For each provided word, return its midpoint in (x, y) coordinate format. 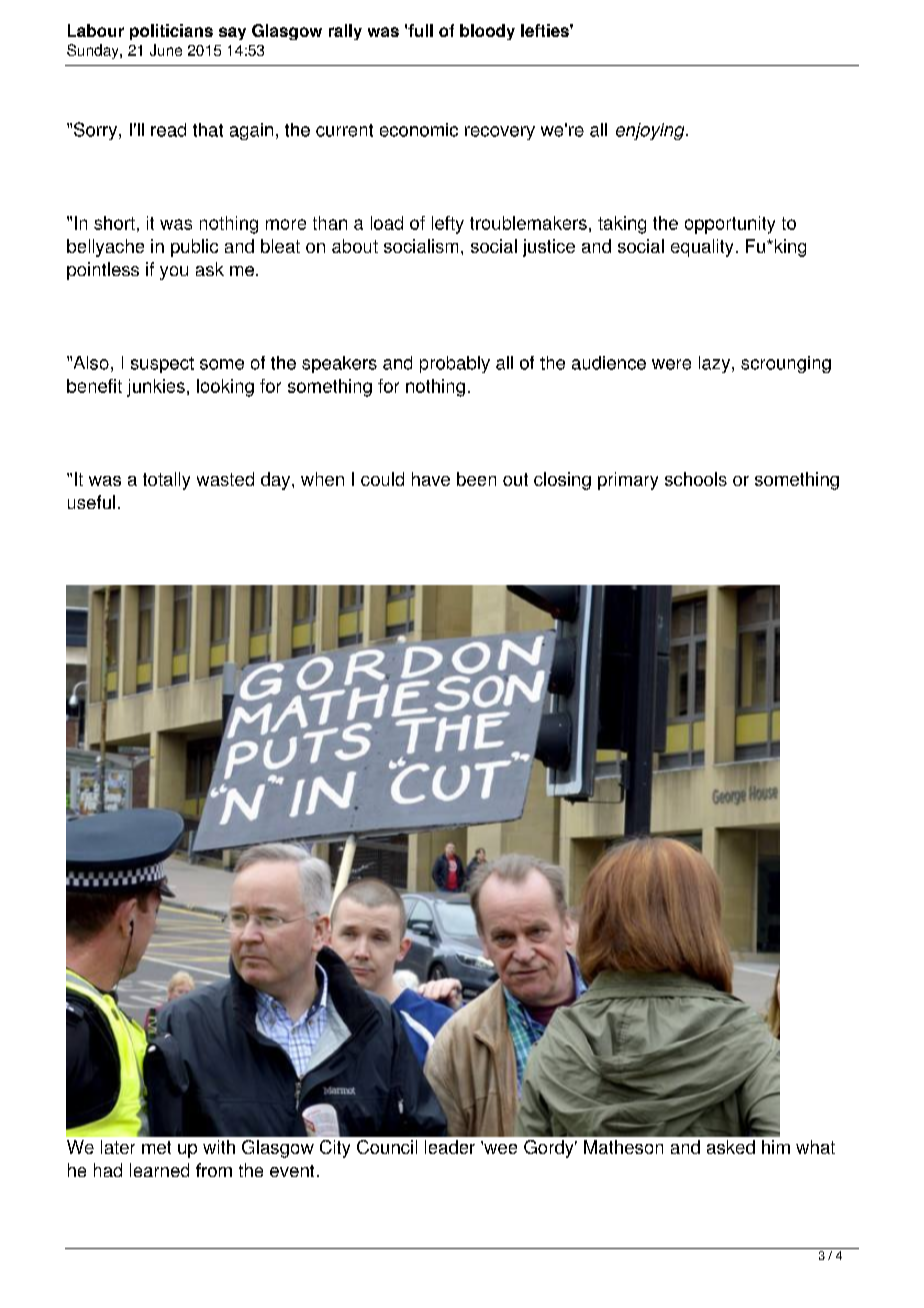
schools (696, 479)
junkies (156, 388)
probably (455, 364)
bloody (487, 32)
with (219, 1147)
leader (450, 1147)
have (431, 479)
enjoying (651, 131)
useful (91, 502)
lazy (716, 364)
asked (731, 1147)
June (166, 50)
